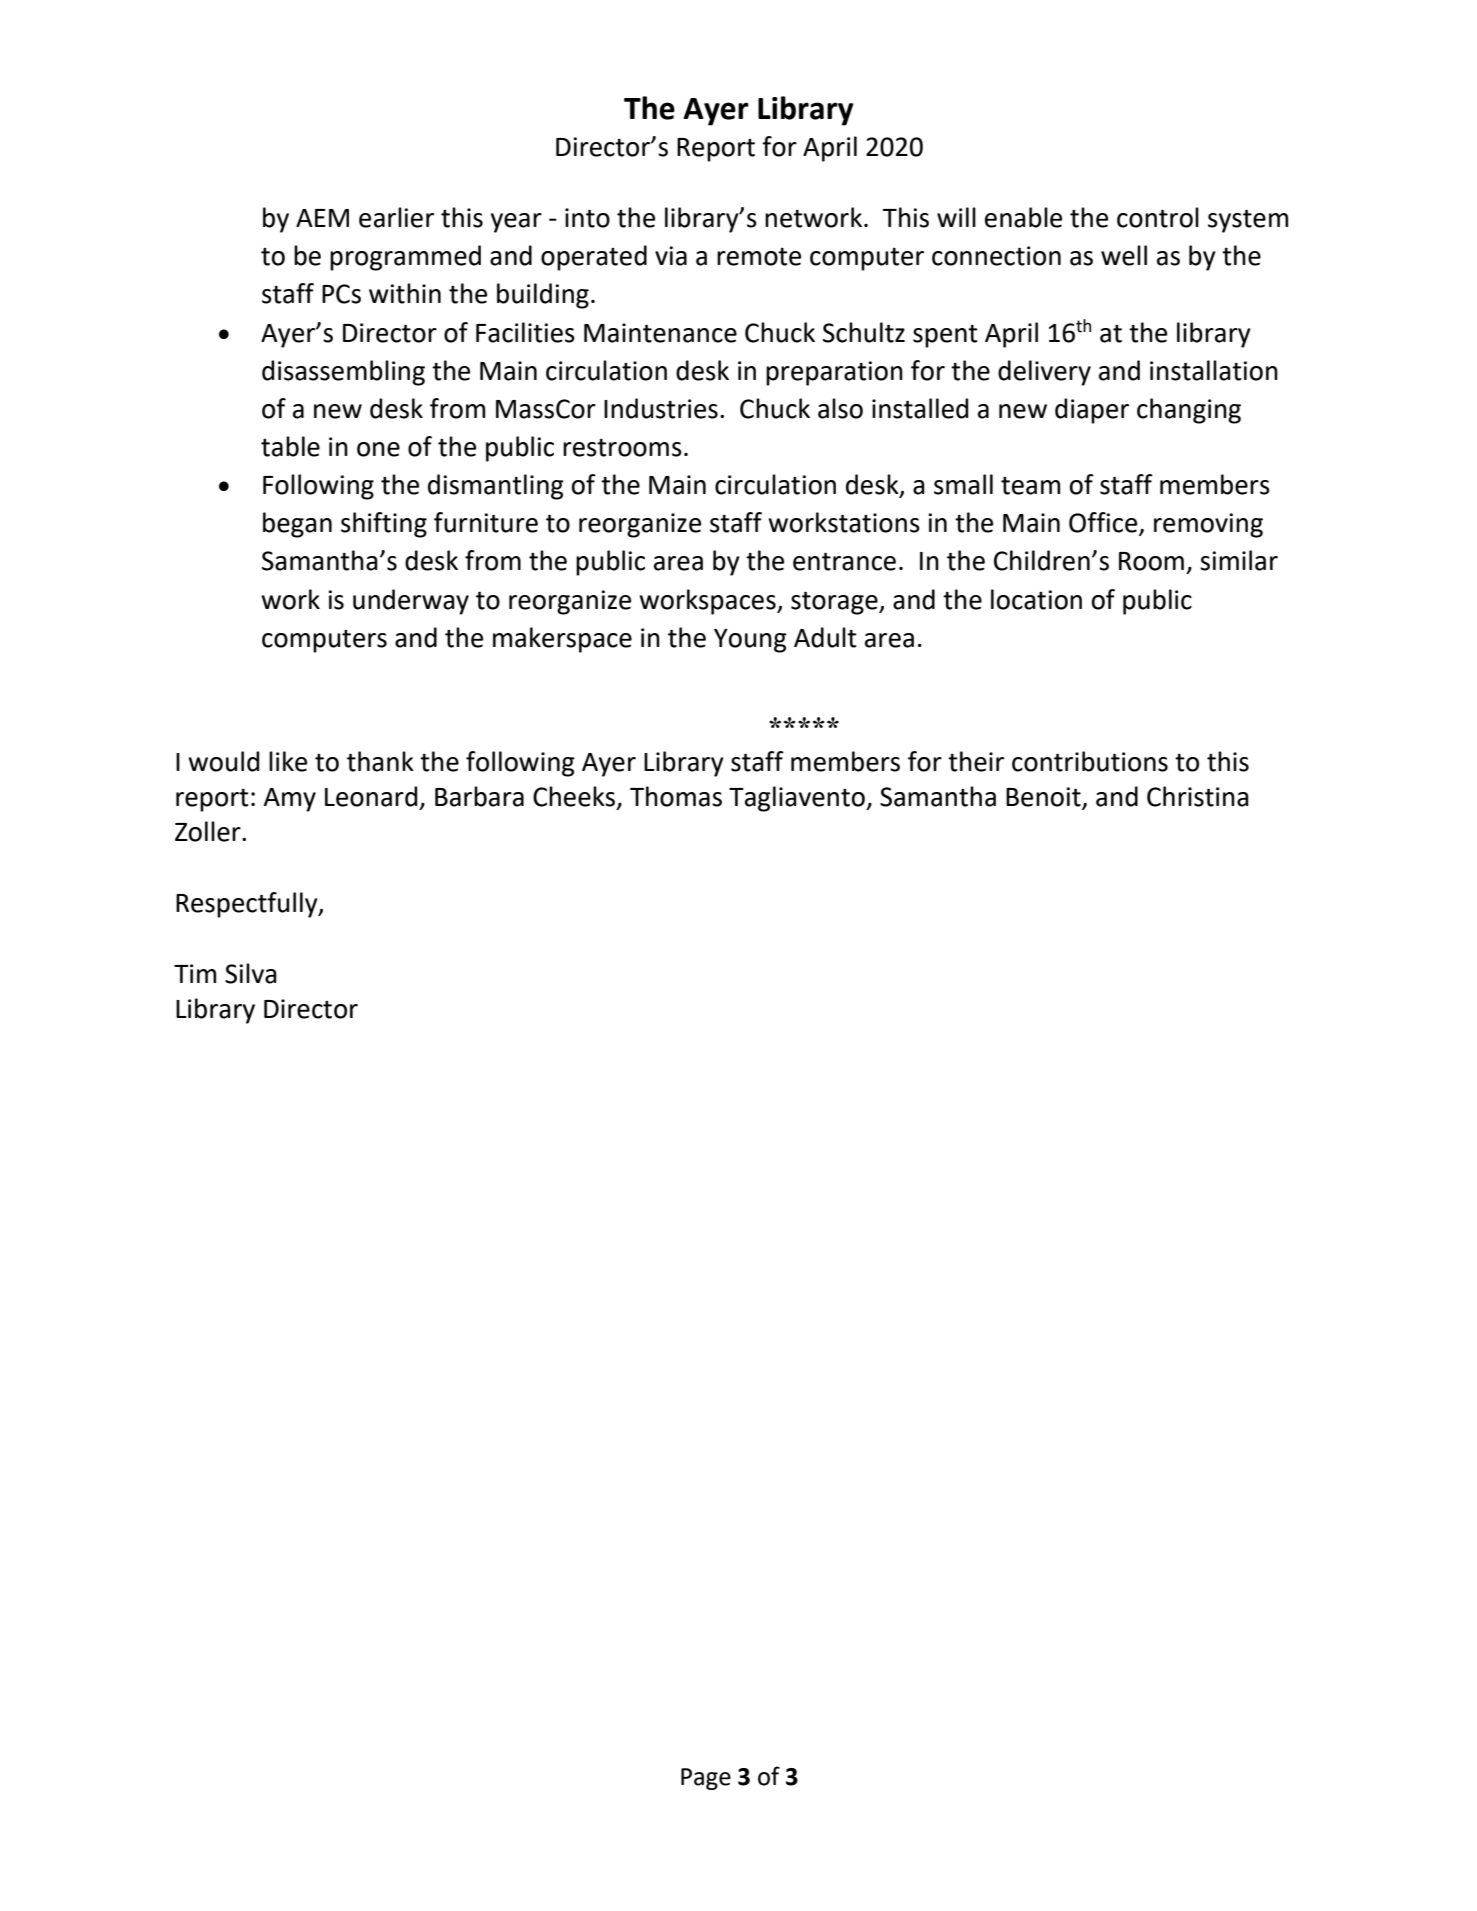 Image resolution: width=1477 pixels, height=1911 pixels. Describe the element at coordinates (706, 1779) in the screenshot. I see `Page` at that location.
